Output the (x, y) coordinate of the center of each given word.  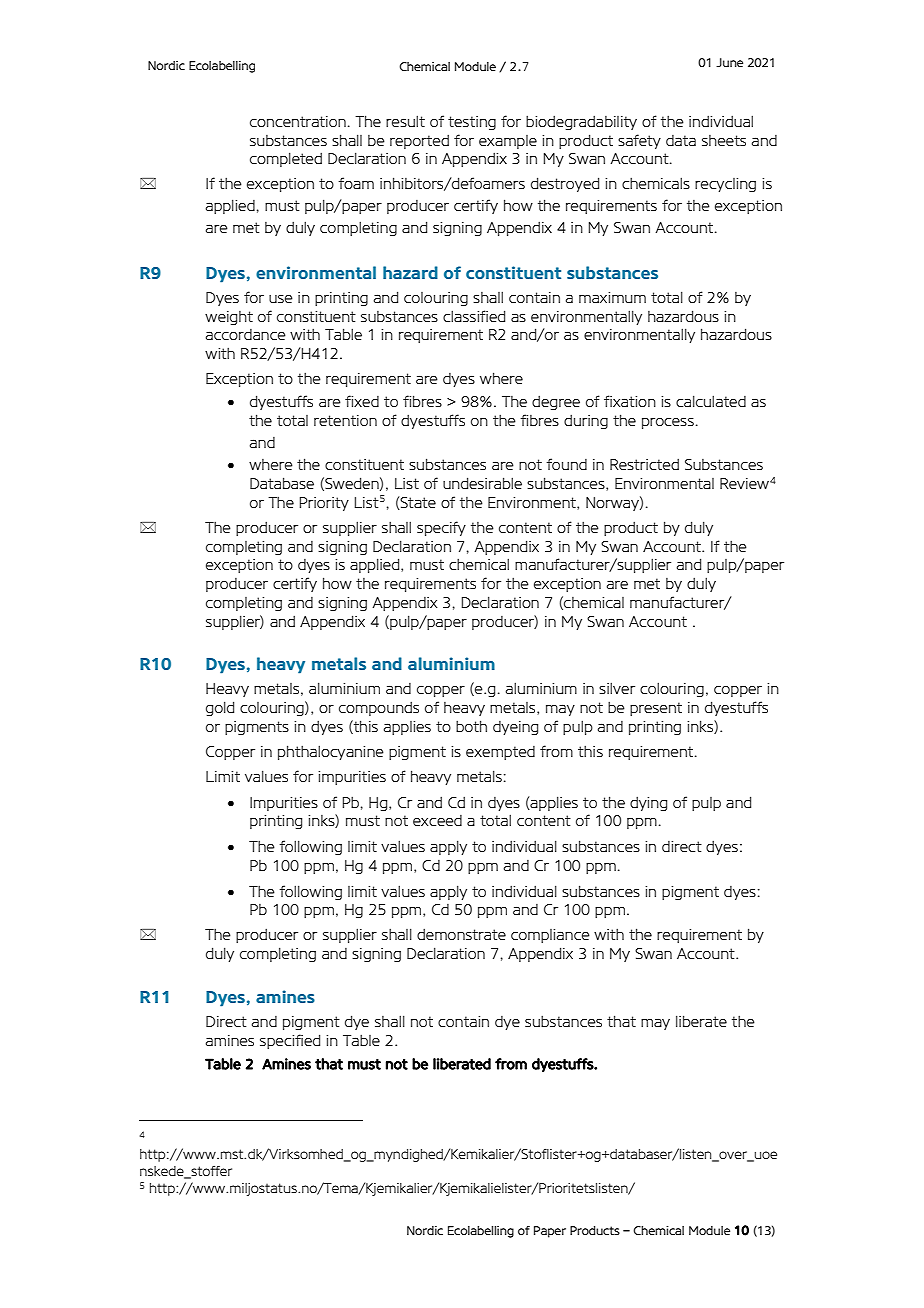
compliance (550, 936)
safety (639, 141)
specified (290, 1041)
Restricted (644, 464)
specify (441, 528)
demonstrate (461, 934)
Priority (324, 504)
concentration (298, 121)
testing (472, 123)
